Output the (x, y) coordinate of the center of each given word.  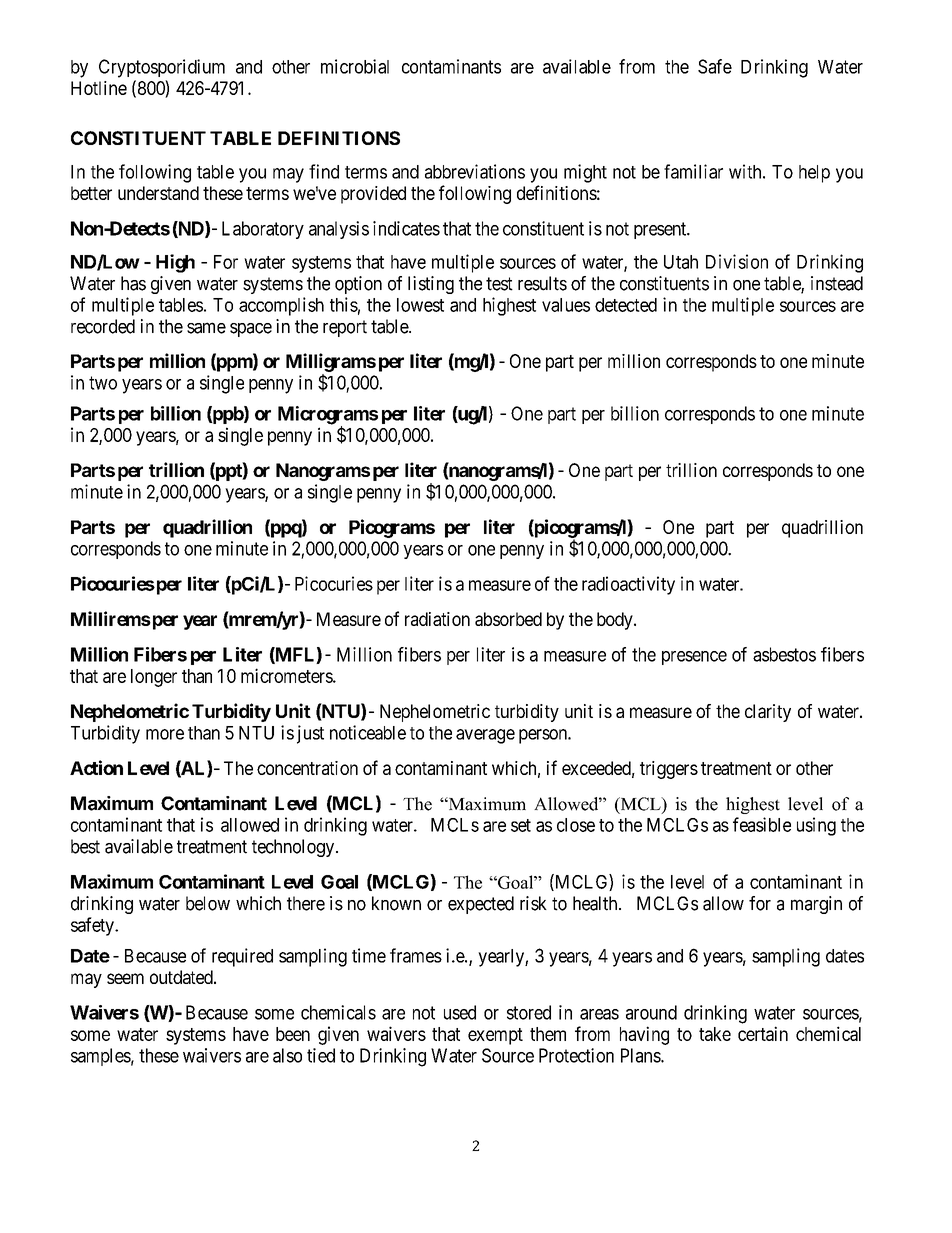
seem (125, 978)
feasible (762, 824)
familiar (693, 171)
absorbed (508, 619)
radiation (437, 619)
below (208, 903)
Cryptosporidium (162, 68)
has (133, 283)
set (521, 825)
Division (737, 261)
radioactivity (628, 585)
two (103, 383)
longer (154, 678)
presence (694, 658)
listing (431, 285)
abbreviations (475, 171)
